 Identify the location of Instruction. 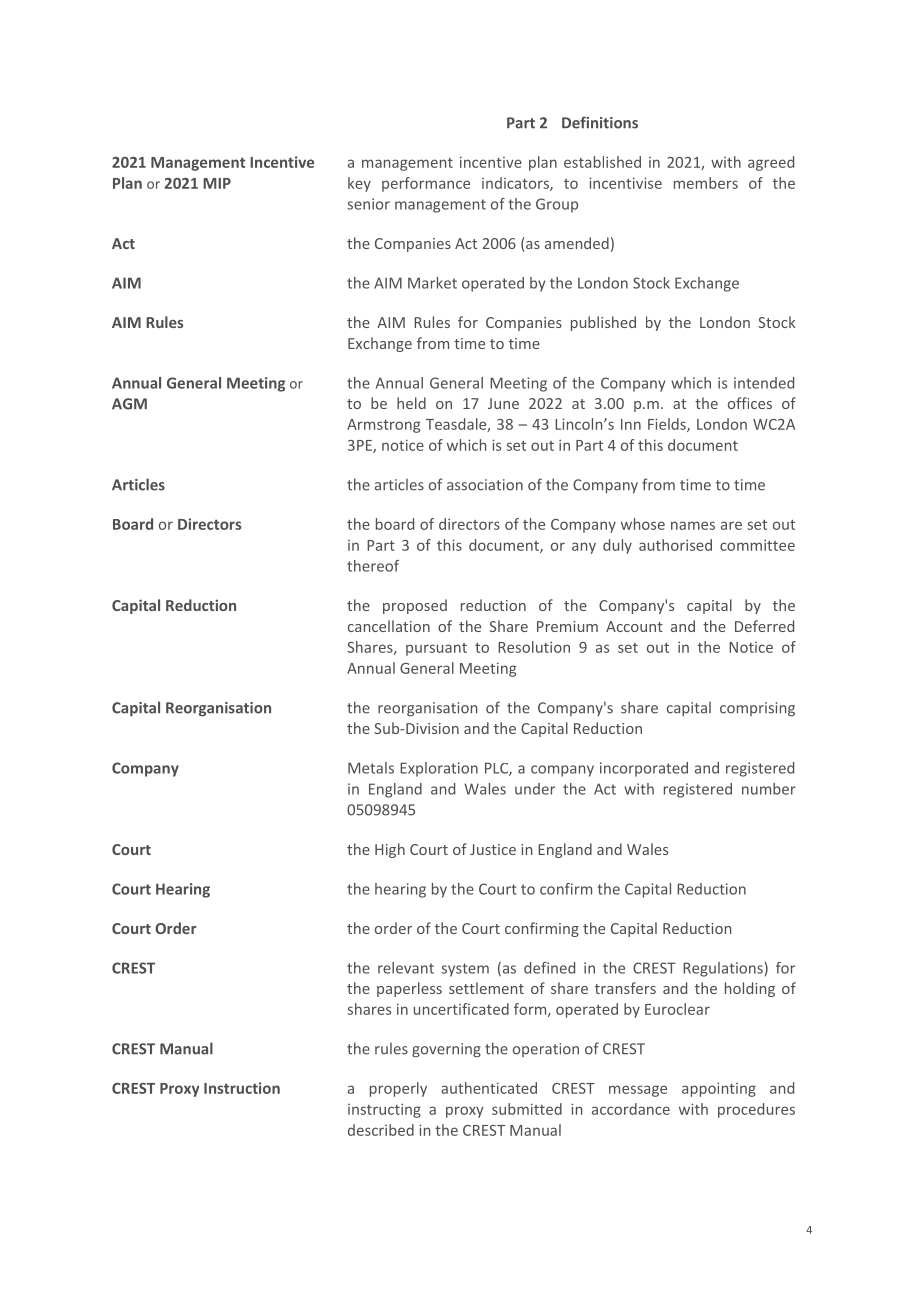
(242, 1088).
